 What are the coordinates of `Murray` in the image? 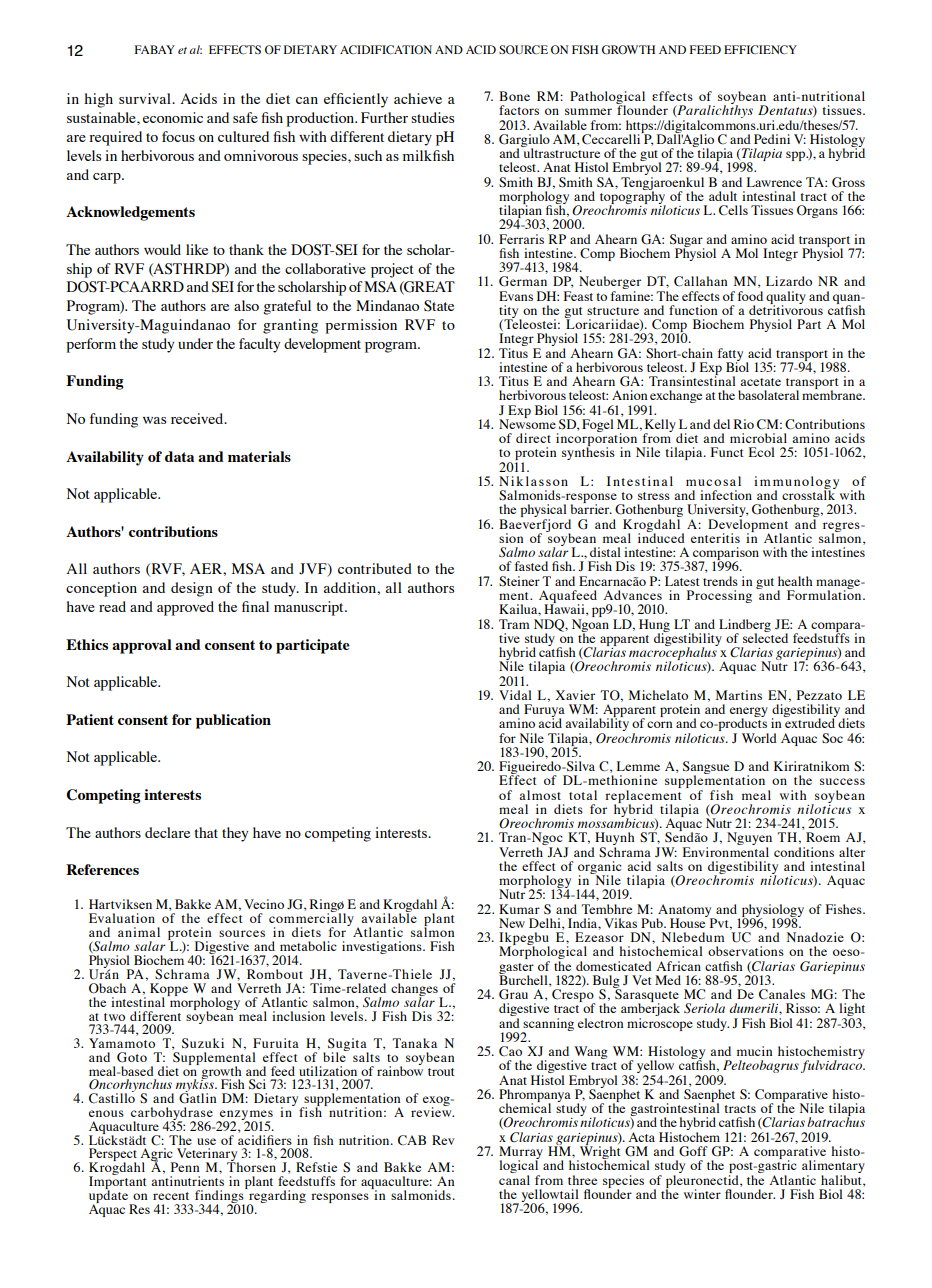 It's located at (521, 1154).
